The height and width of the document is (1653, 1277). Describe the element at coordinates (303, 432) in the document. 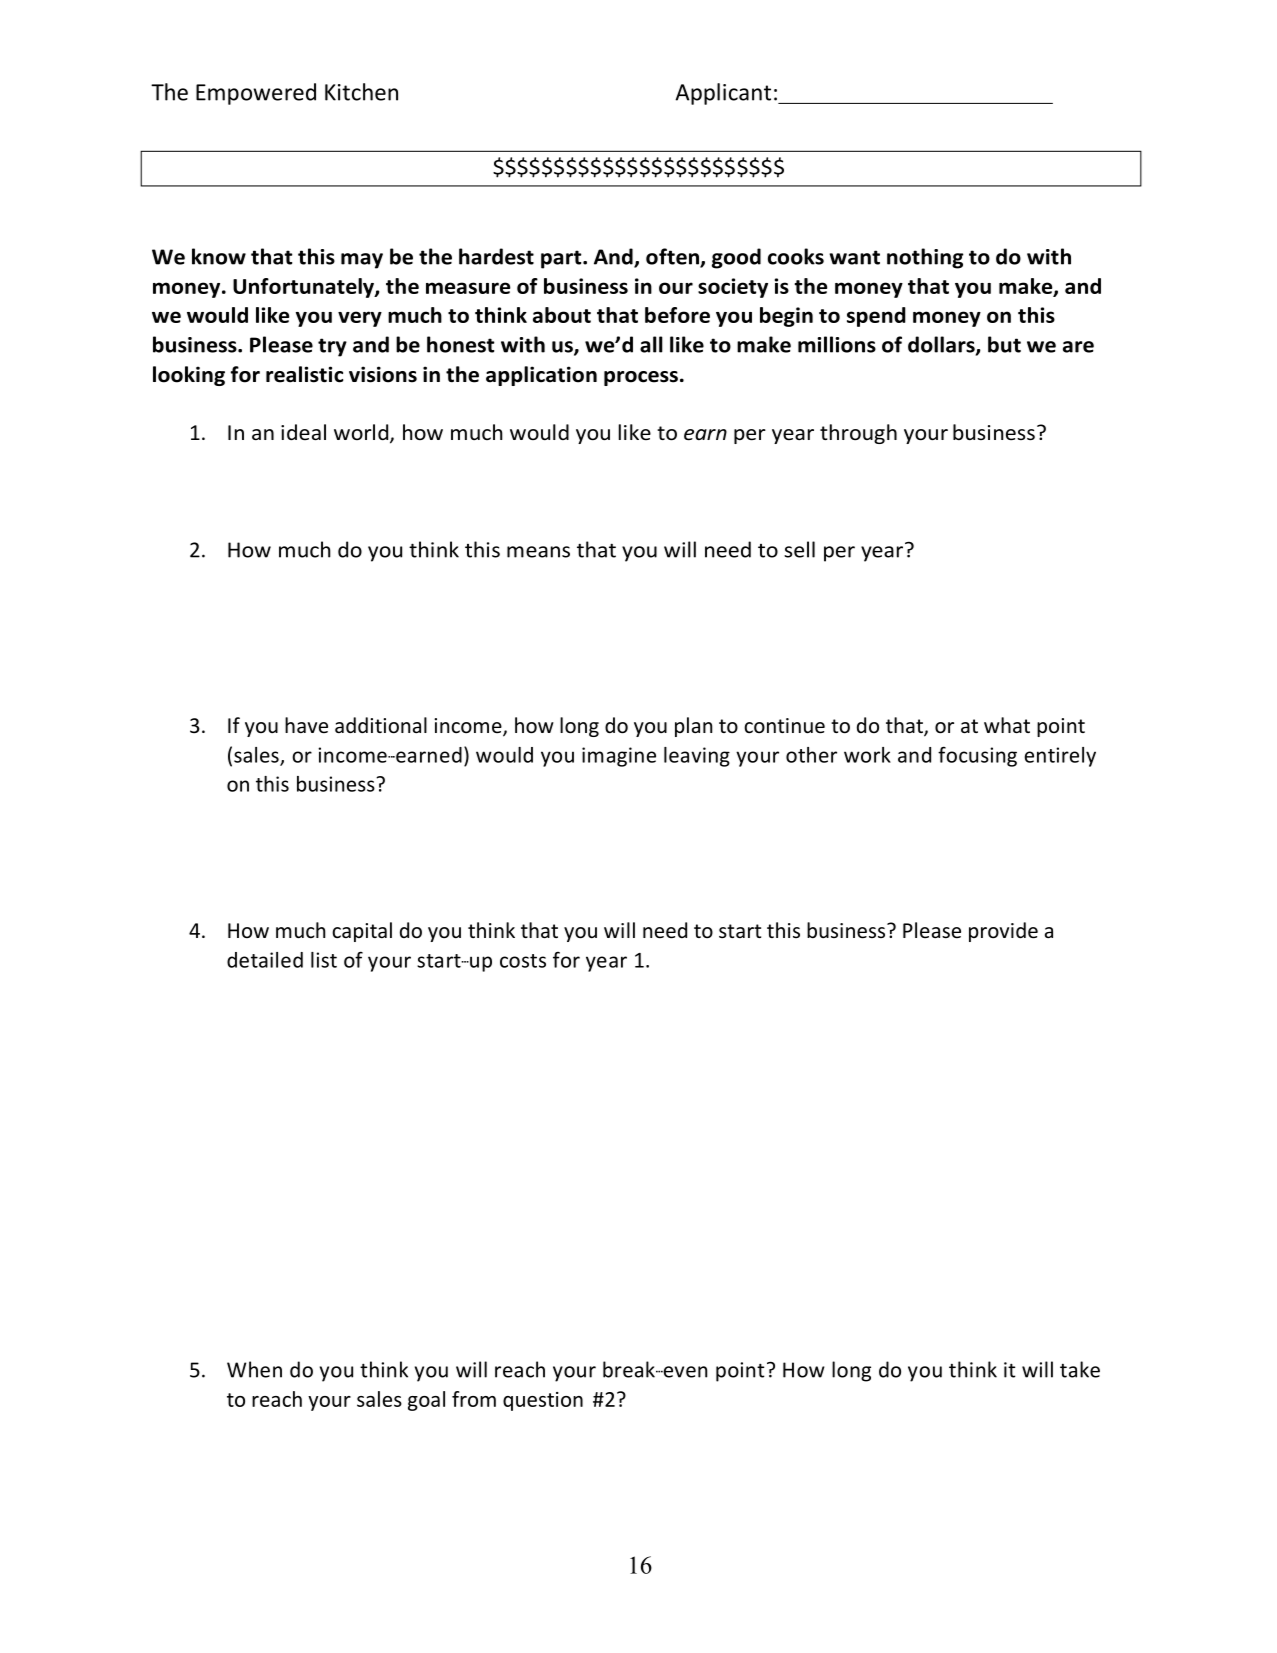

I see `ideal` at that location.
